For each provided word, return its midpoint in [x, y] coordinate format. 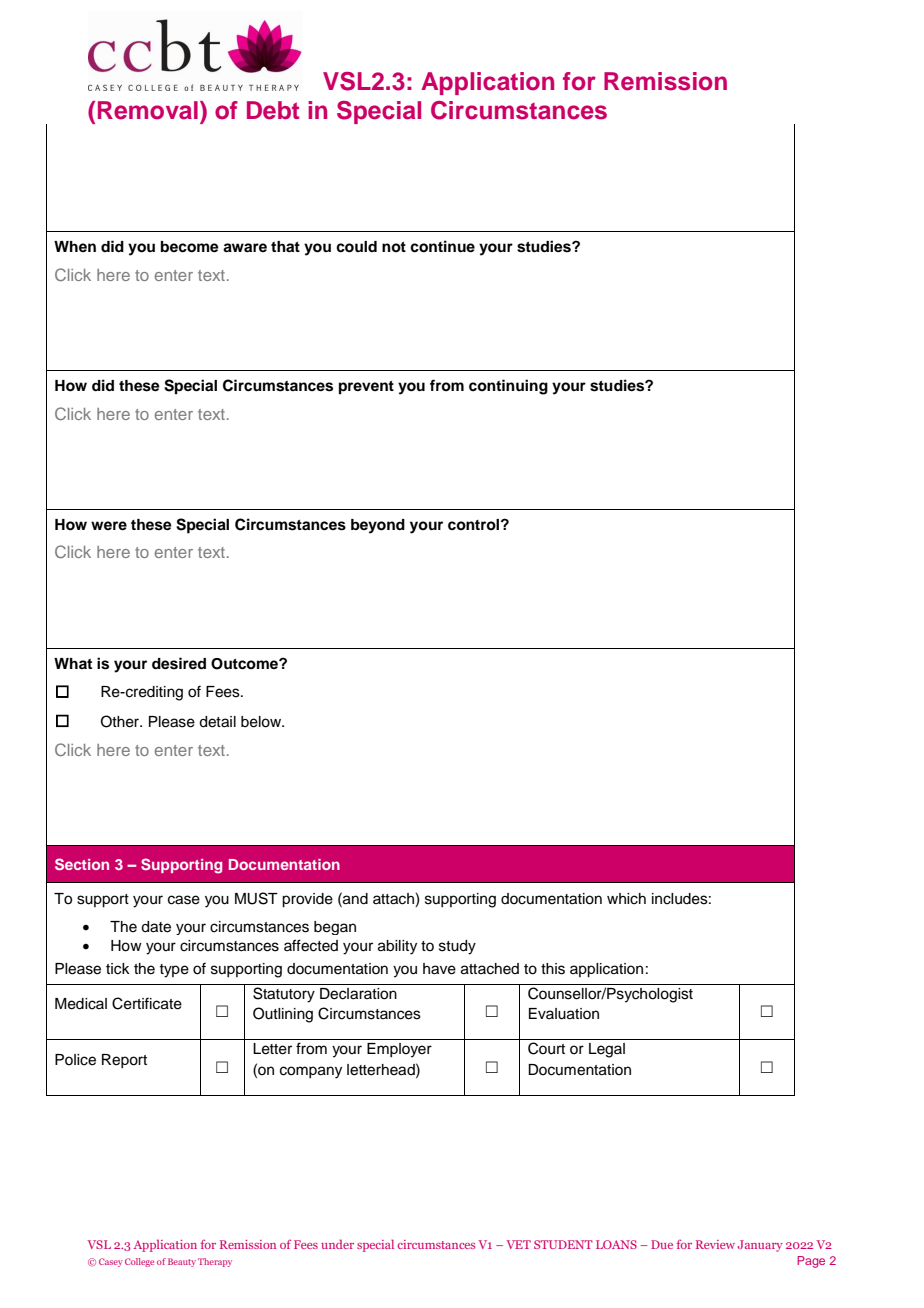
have [439, 969]
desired [179, 663]
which [626, 899]
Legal [607, 1050]
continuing [508, 387]
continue [442, 246]
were [109, 525]
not [394, 247]
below [262, 722]
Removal [148, 110]
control [475, 524]
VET [518, 1244]
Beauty [182, 1262]
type [174, 971]
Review [715, 1244]
